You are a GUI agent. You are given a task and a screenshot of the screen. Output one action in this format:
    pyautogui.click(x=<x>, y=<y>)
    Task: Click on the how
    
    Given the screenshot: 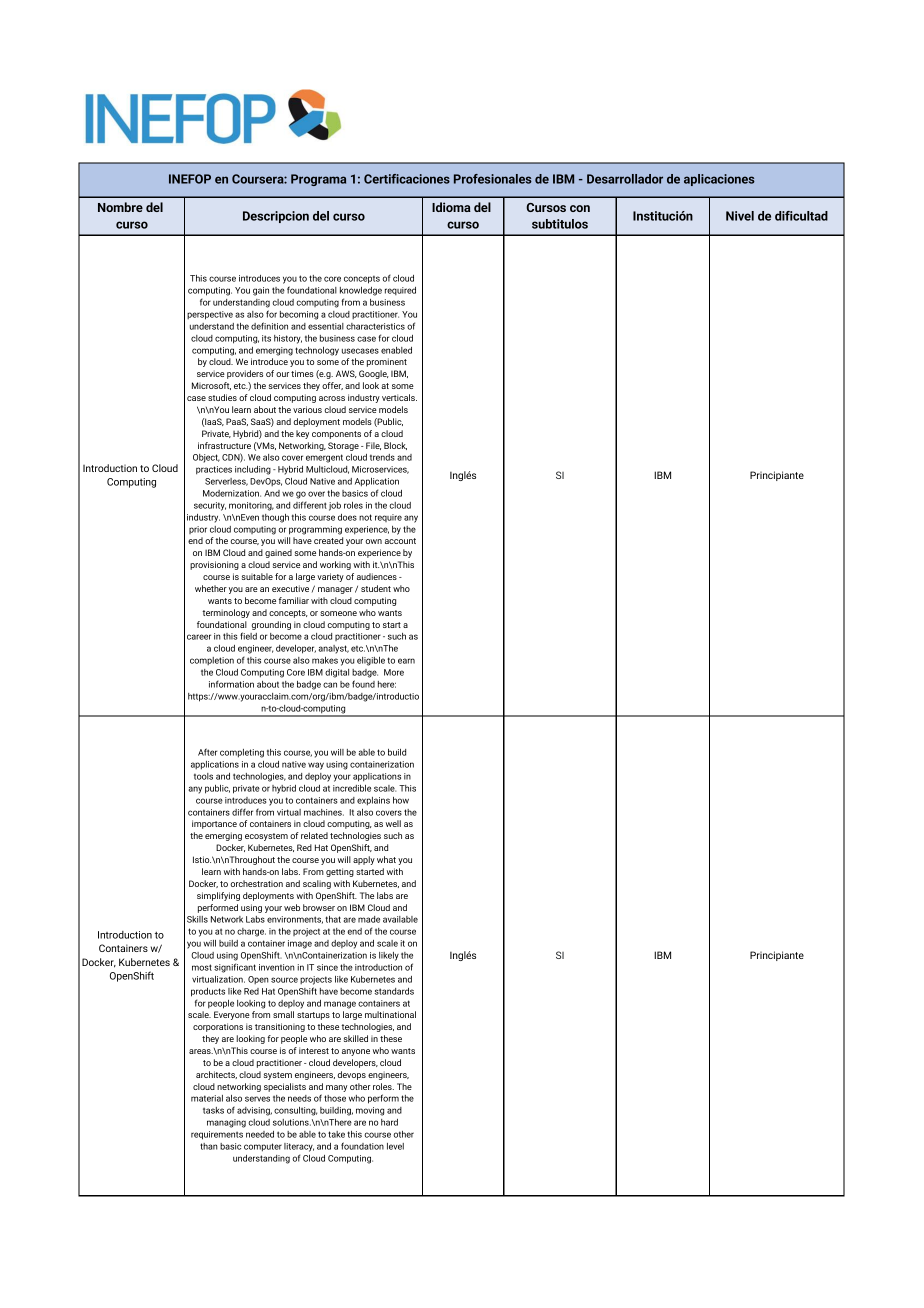 What is the action you would take?
    pyautogui.click(x=401, y=800)
